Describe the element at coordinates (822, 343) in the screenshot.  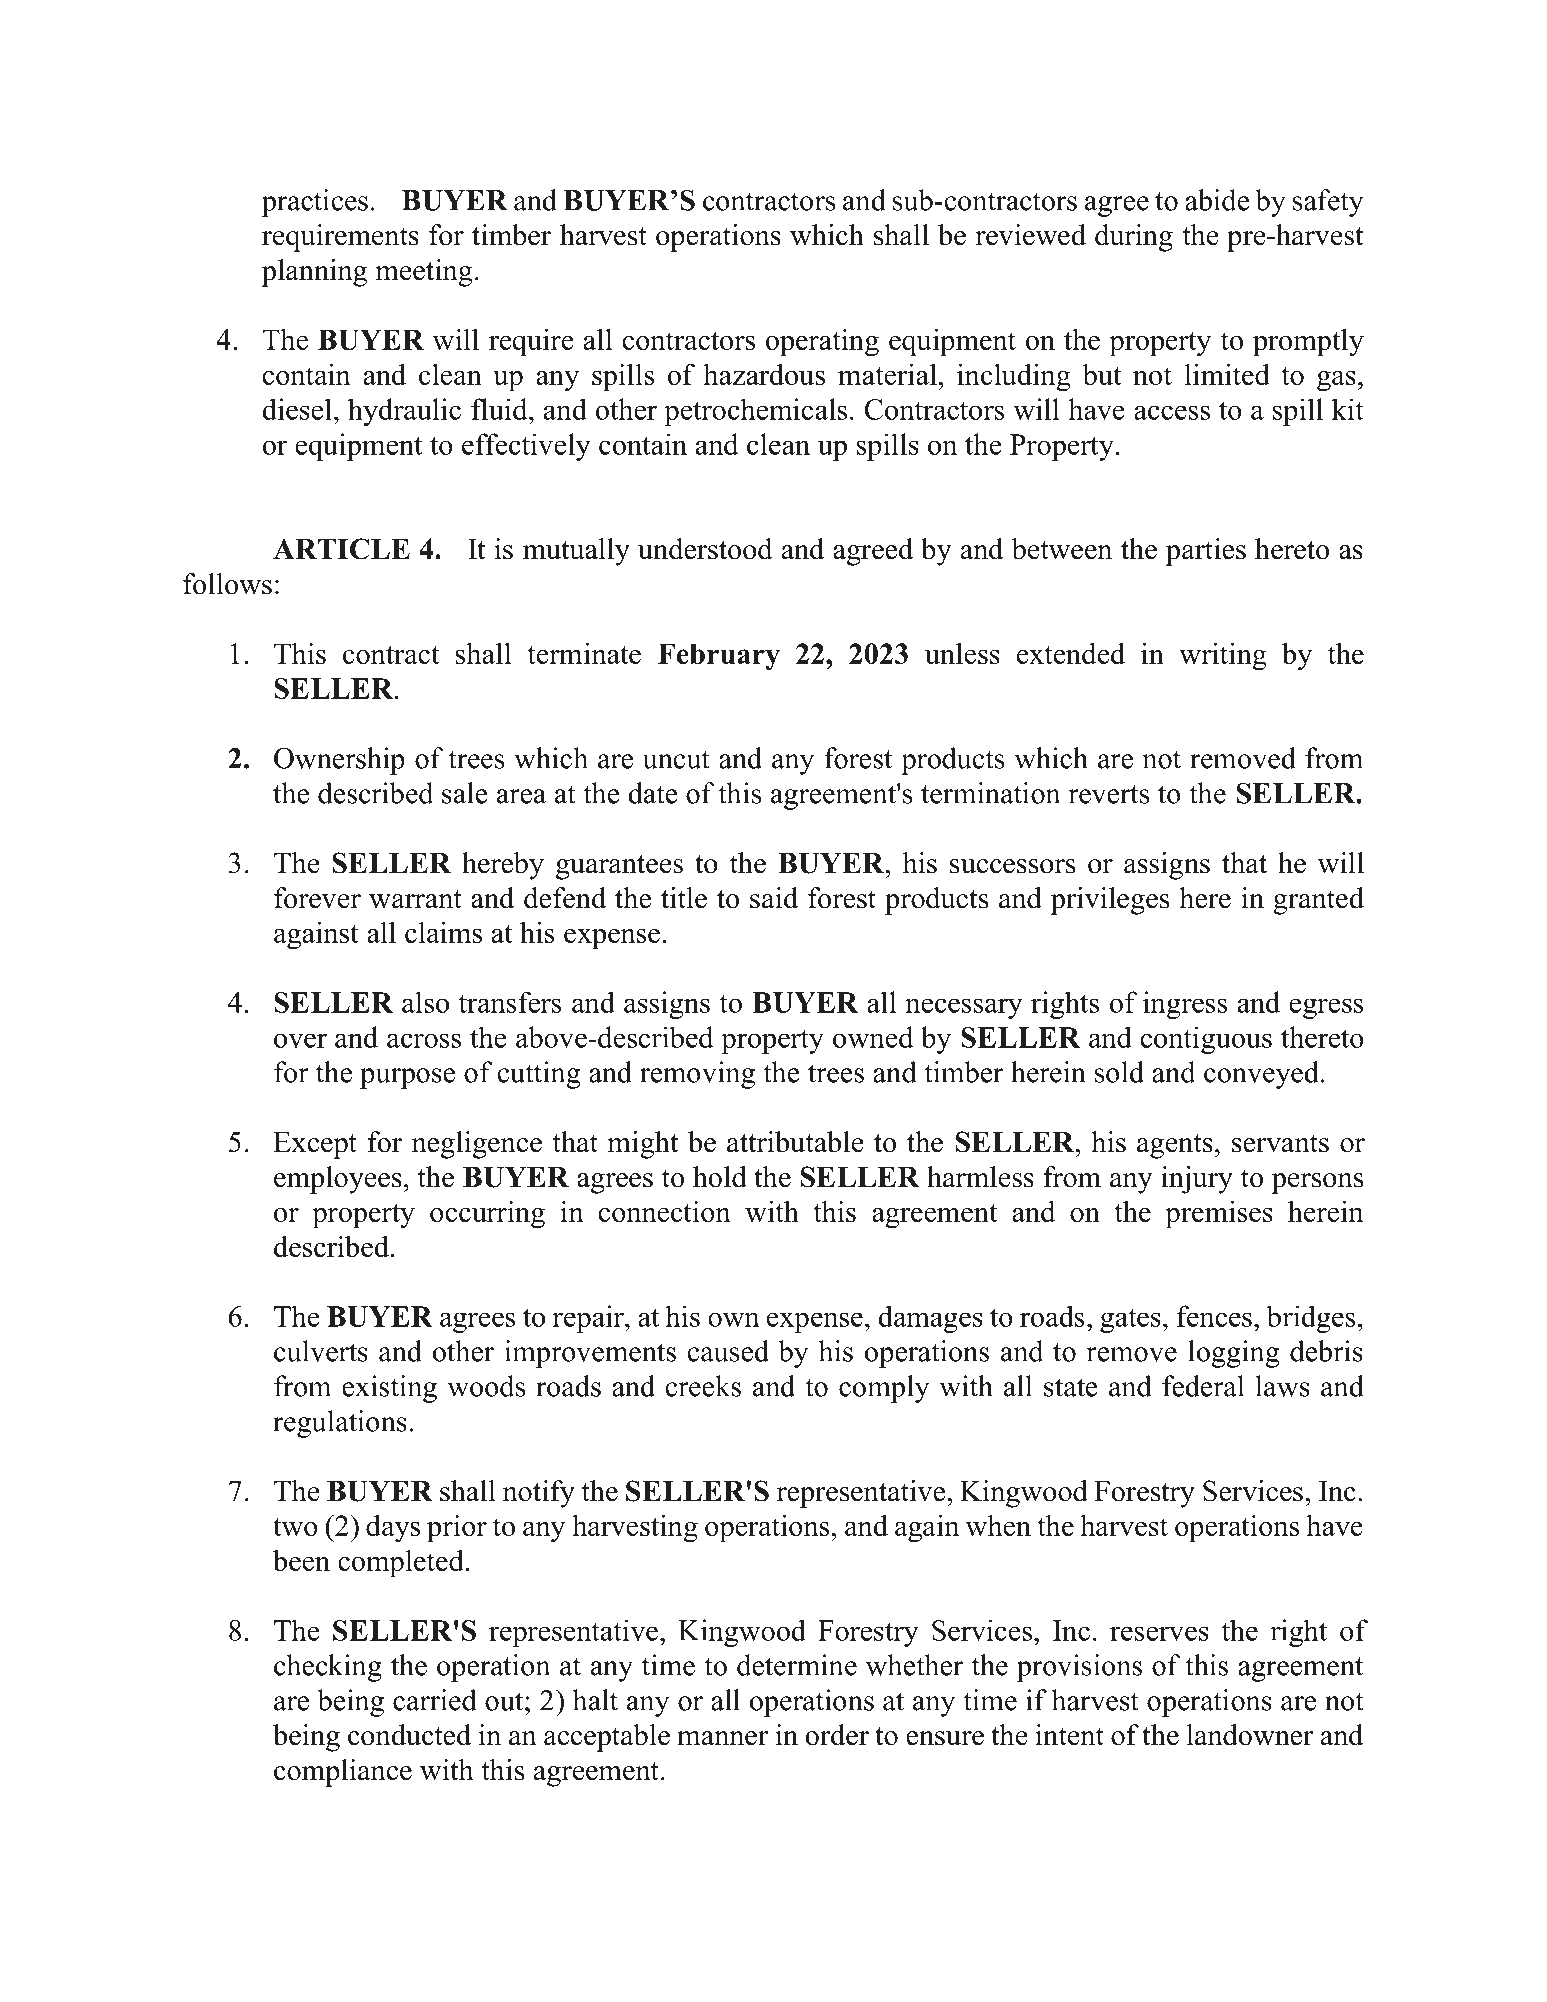
I see `operating` at that location.
